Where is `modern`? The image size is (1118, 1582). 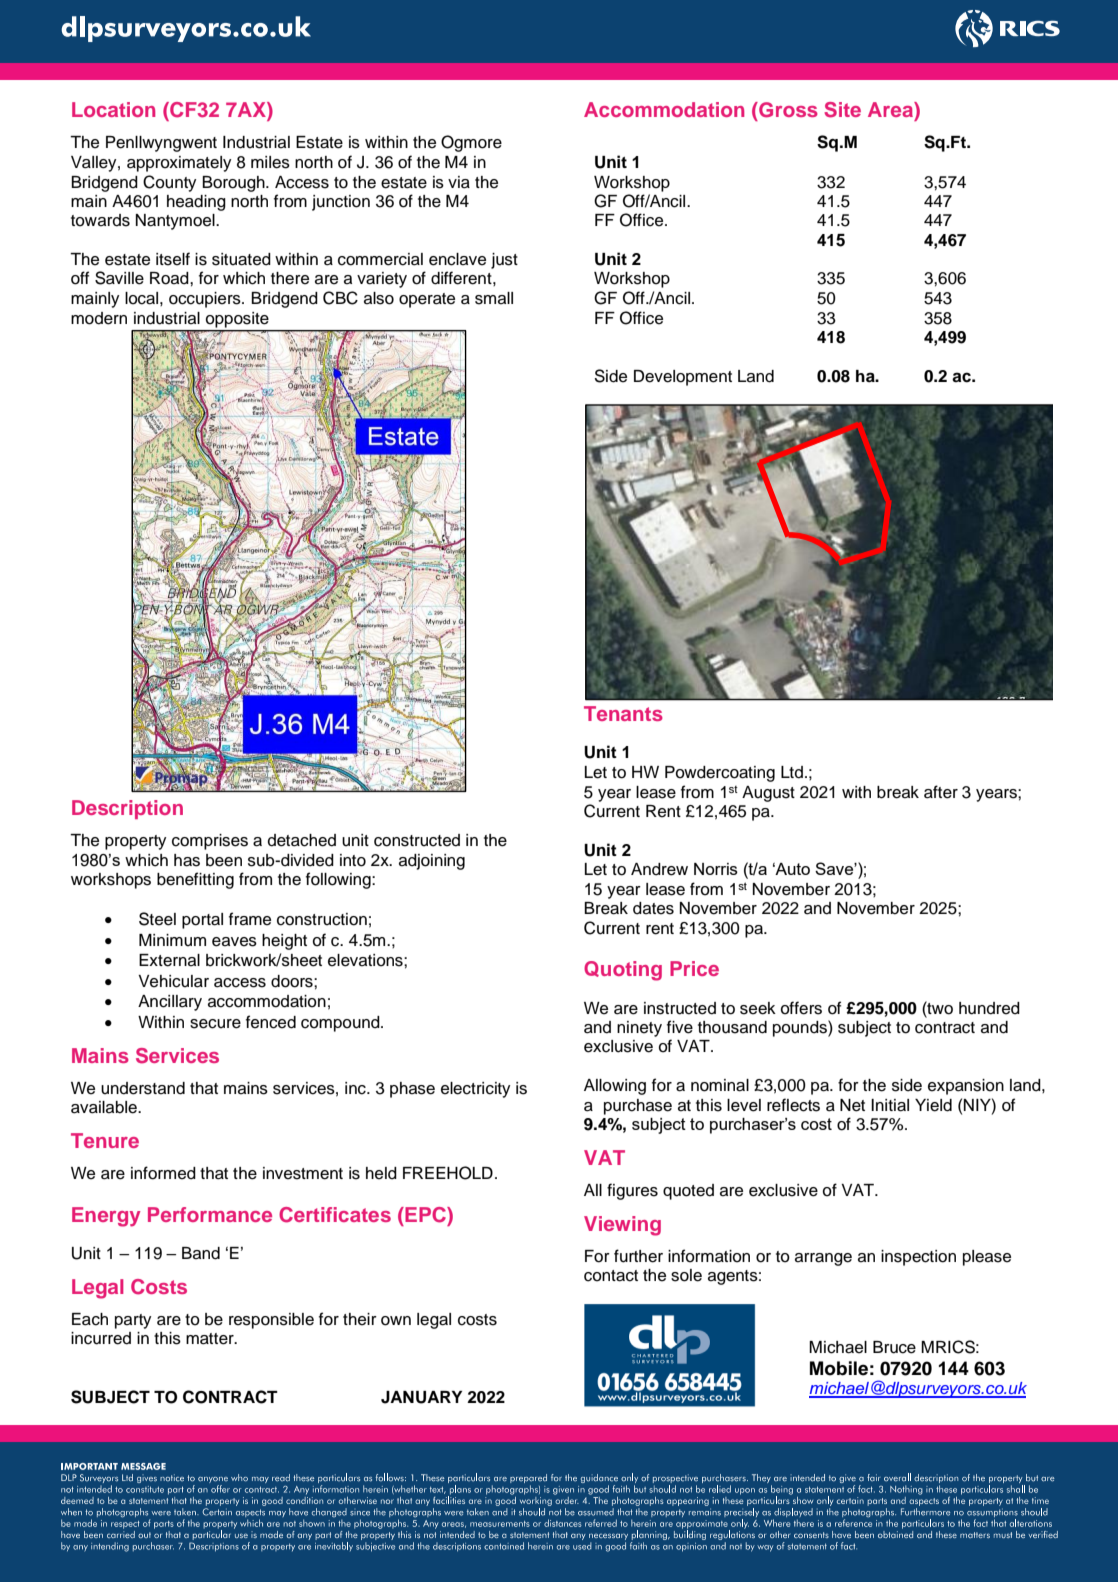
modern is located at coordinates (99, 318).
